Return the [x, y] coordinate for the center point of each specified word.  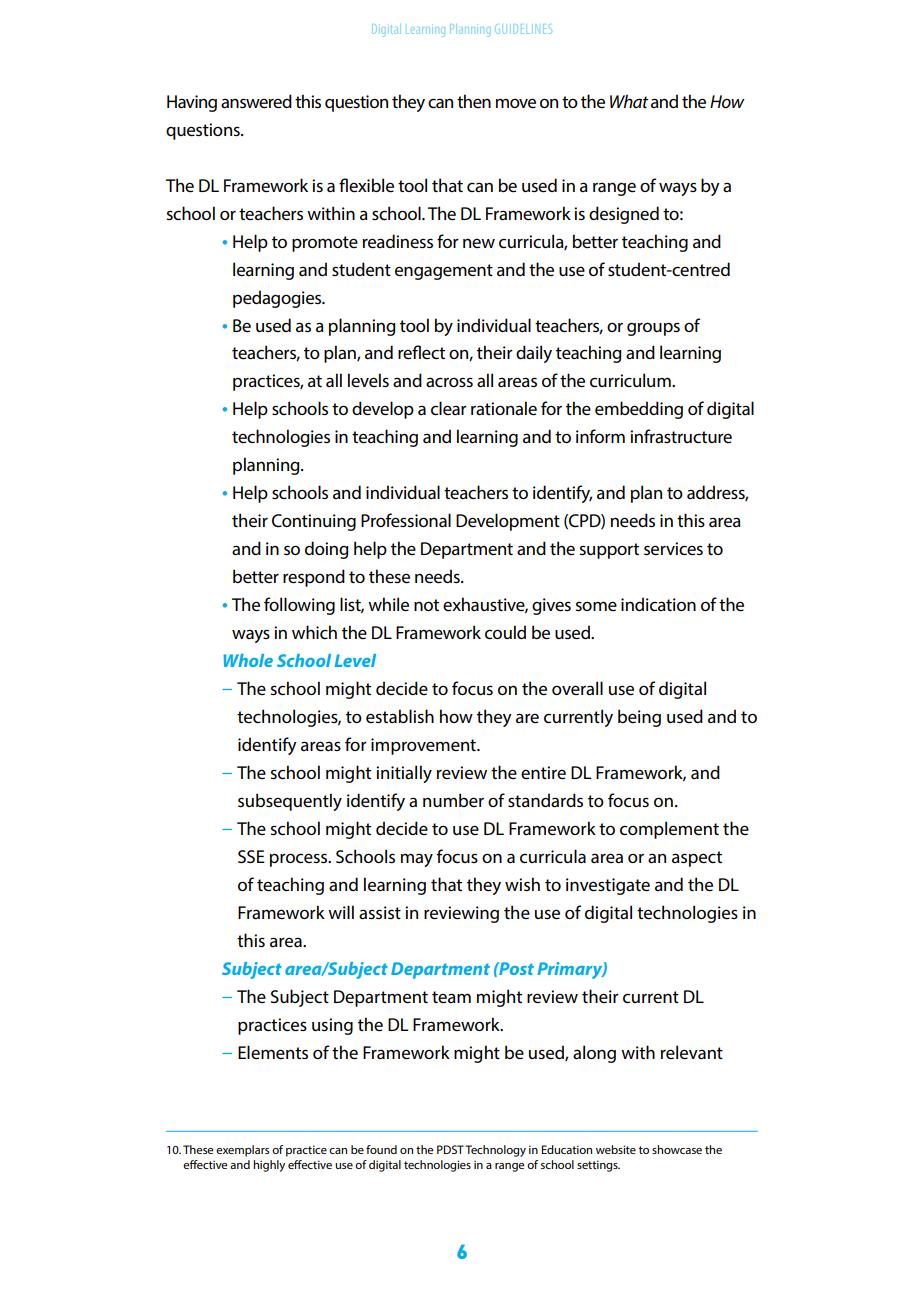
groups [653, 329]
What [629, 101]
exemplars [242, 1151]
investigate [608, 886]
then [474, 101]
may [417, 860]
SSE [251, 856]
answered [256, 101]
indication [658, 604]
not [426, 605]
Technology [495, 1151]
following [299, 606]
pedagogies [278, 299]
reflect [421, 352]
